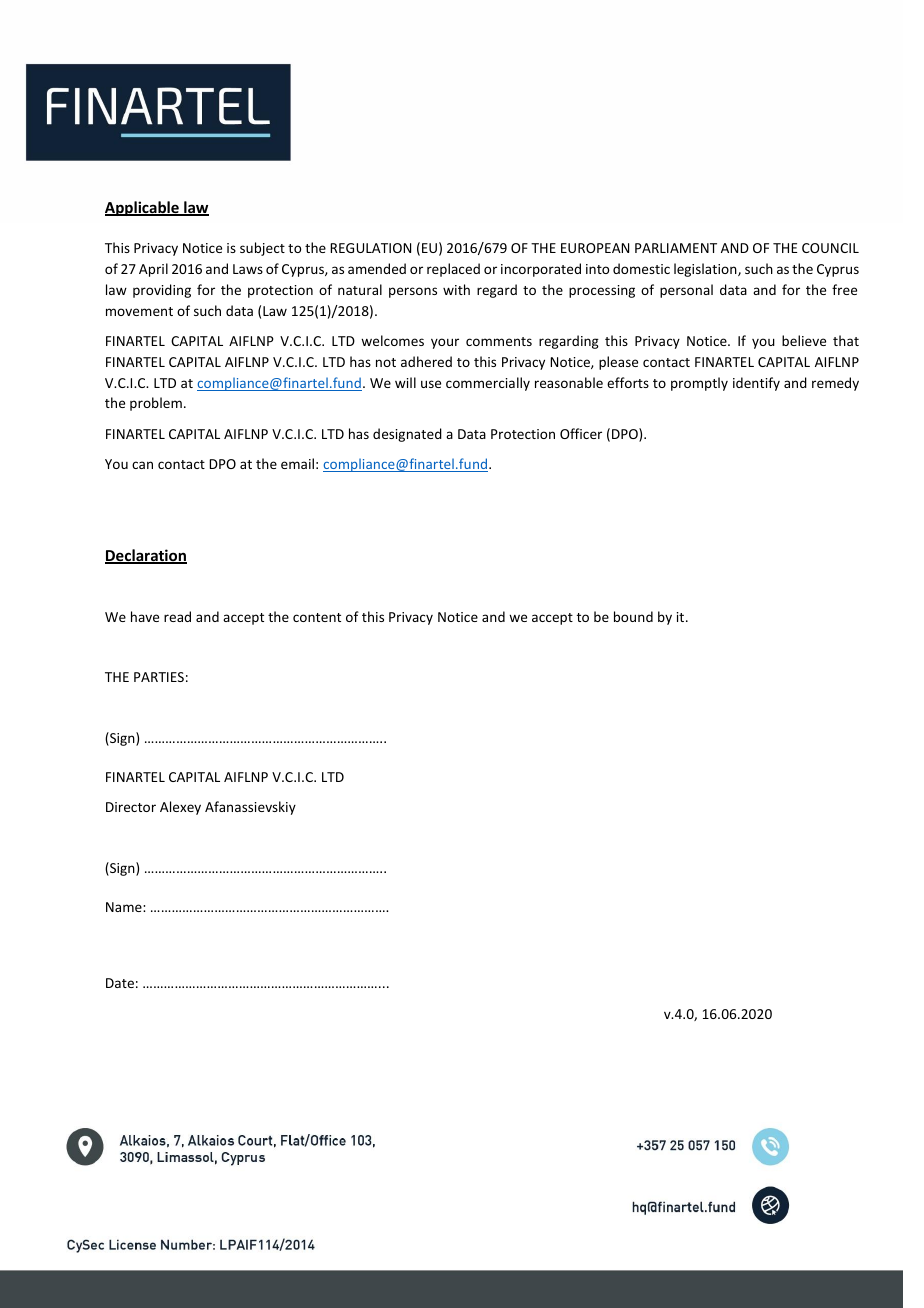 Image resolution: width=924 pixels, height=1308 pixels. I want to click on COUNCIL, so click(830, 248).
